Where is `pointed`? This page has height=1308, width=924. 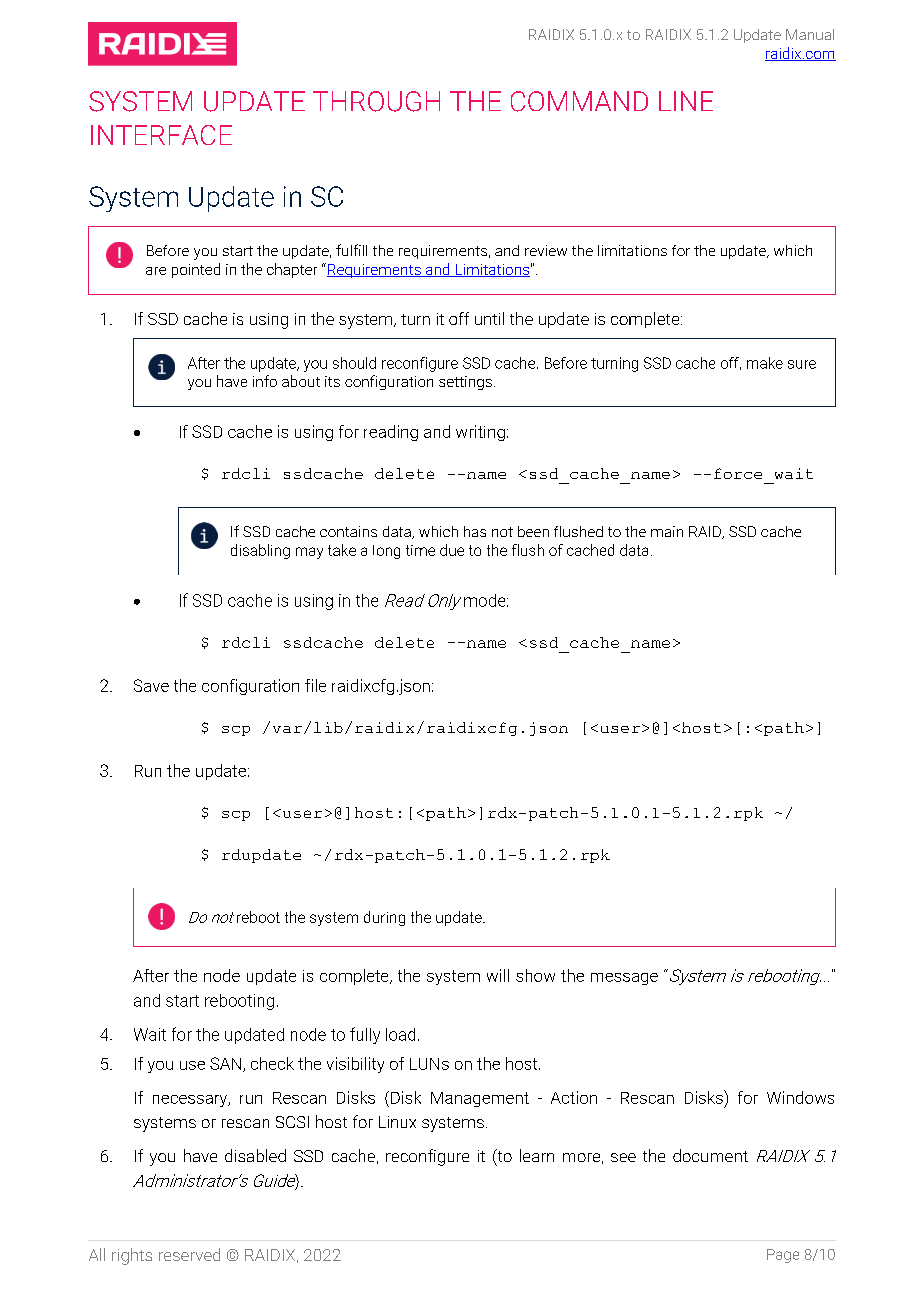 pointed is located at coordinates (196, 270).
